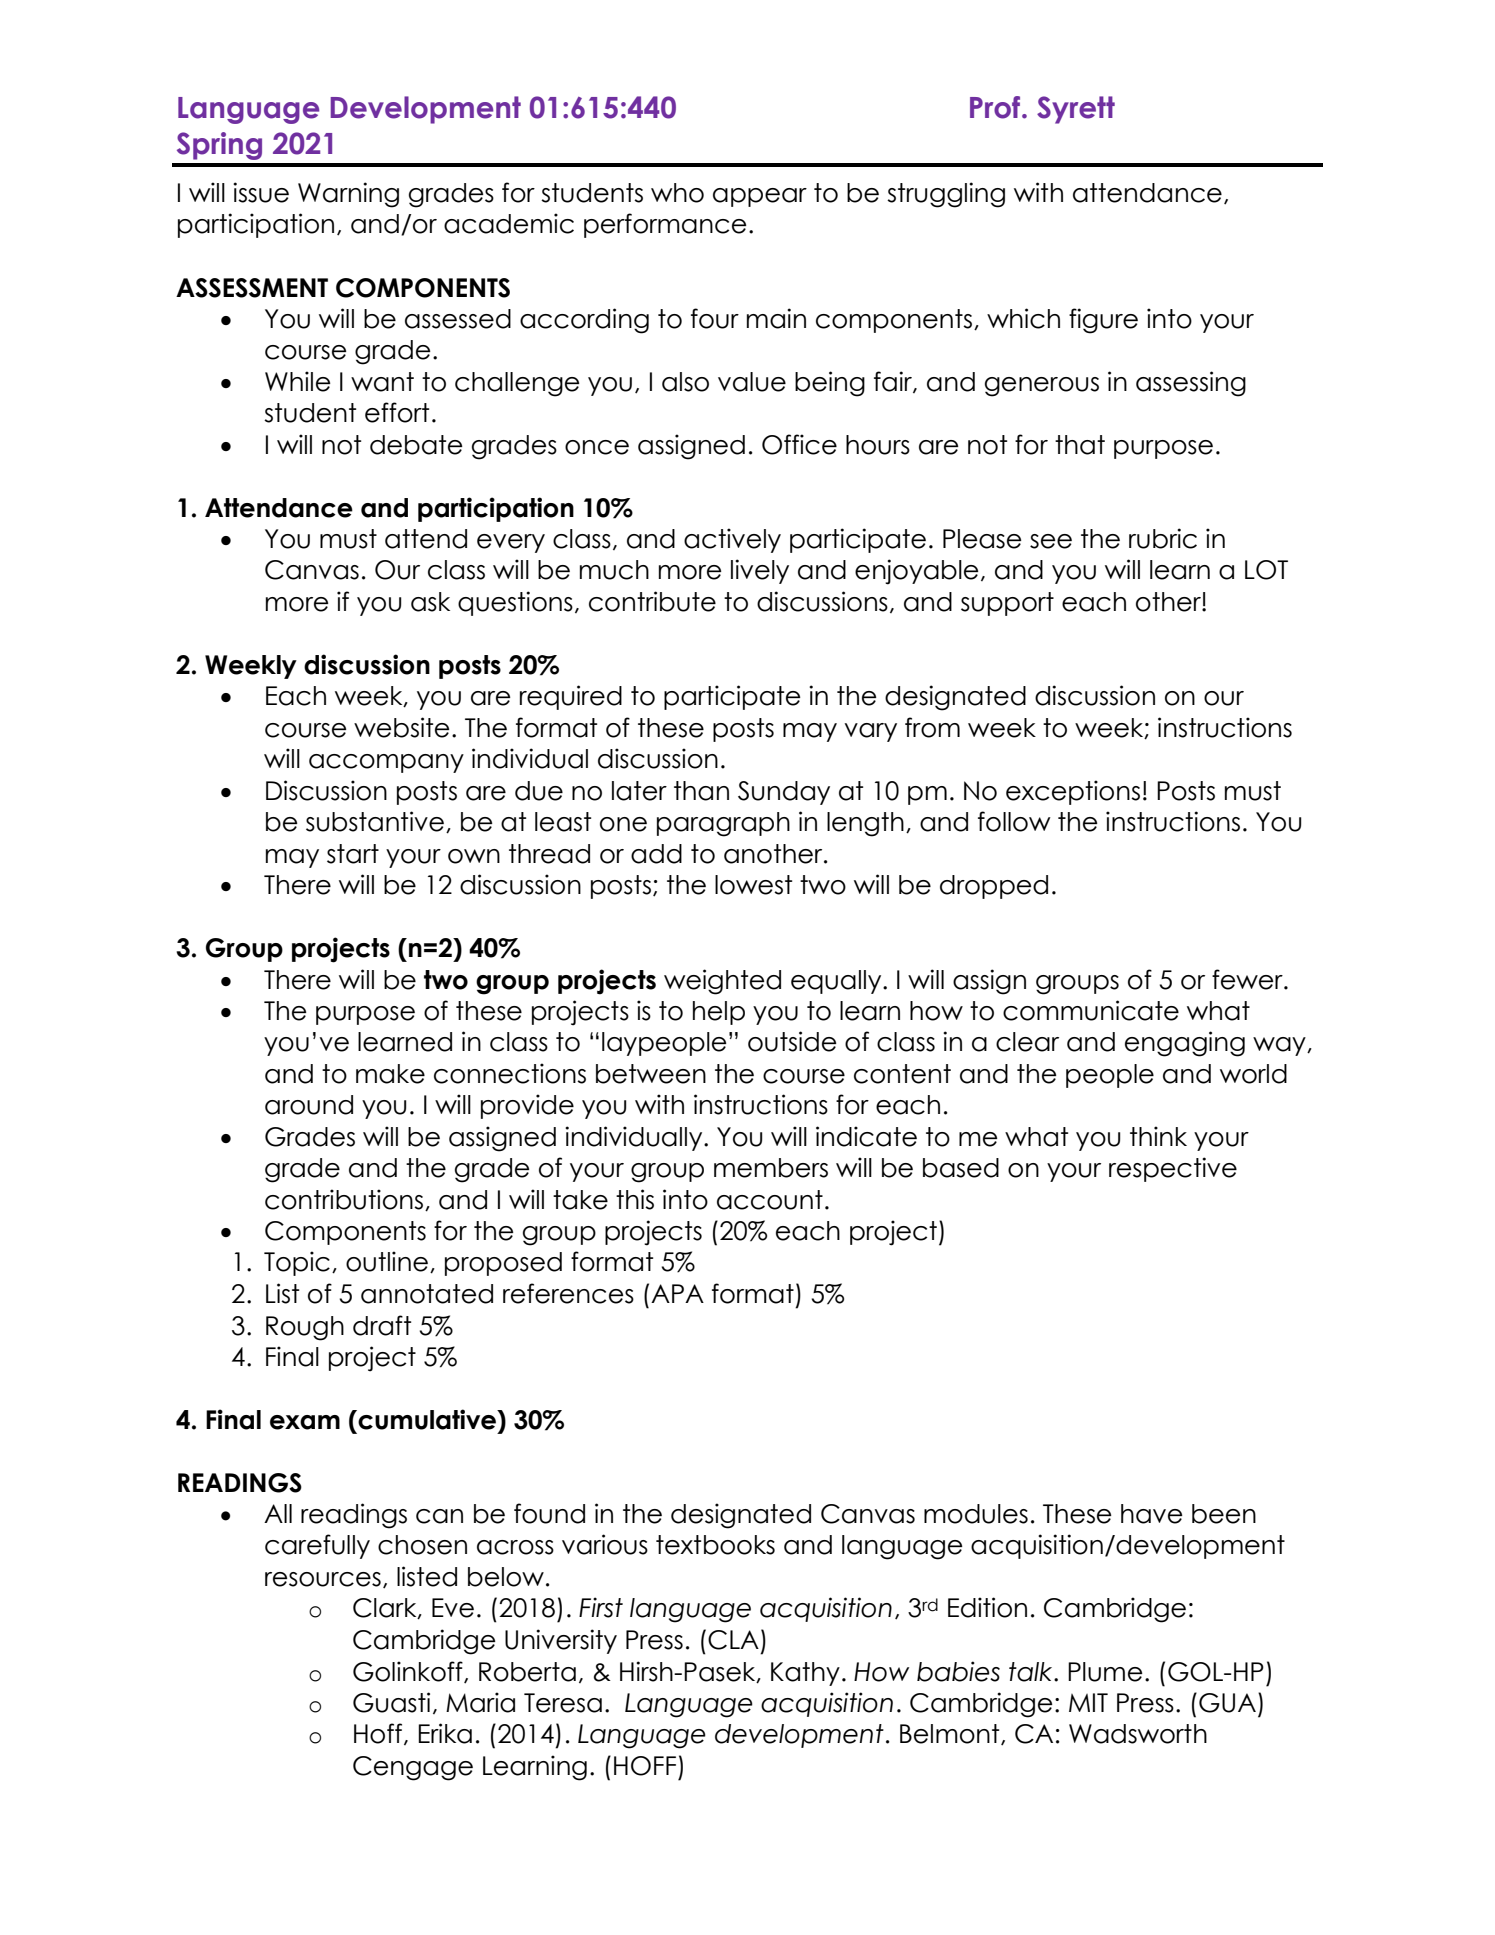 This screenshot has width=1495, height=1935. I want to click on Kathy, so click(805, 1674).
